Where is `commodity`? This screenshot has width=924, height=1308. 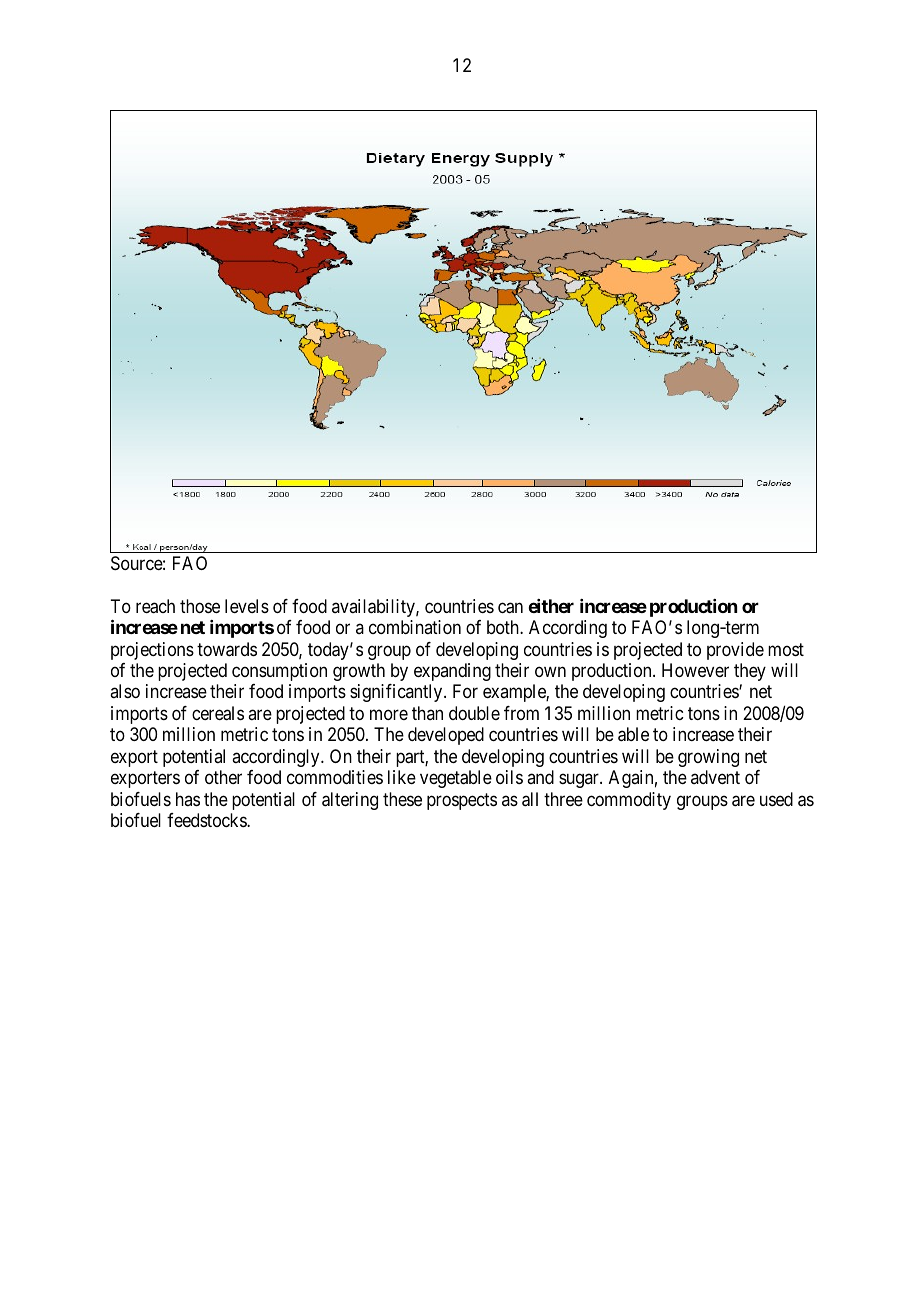 commodity is located at coordinates (629, 801).
